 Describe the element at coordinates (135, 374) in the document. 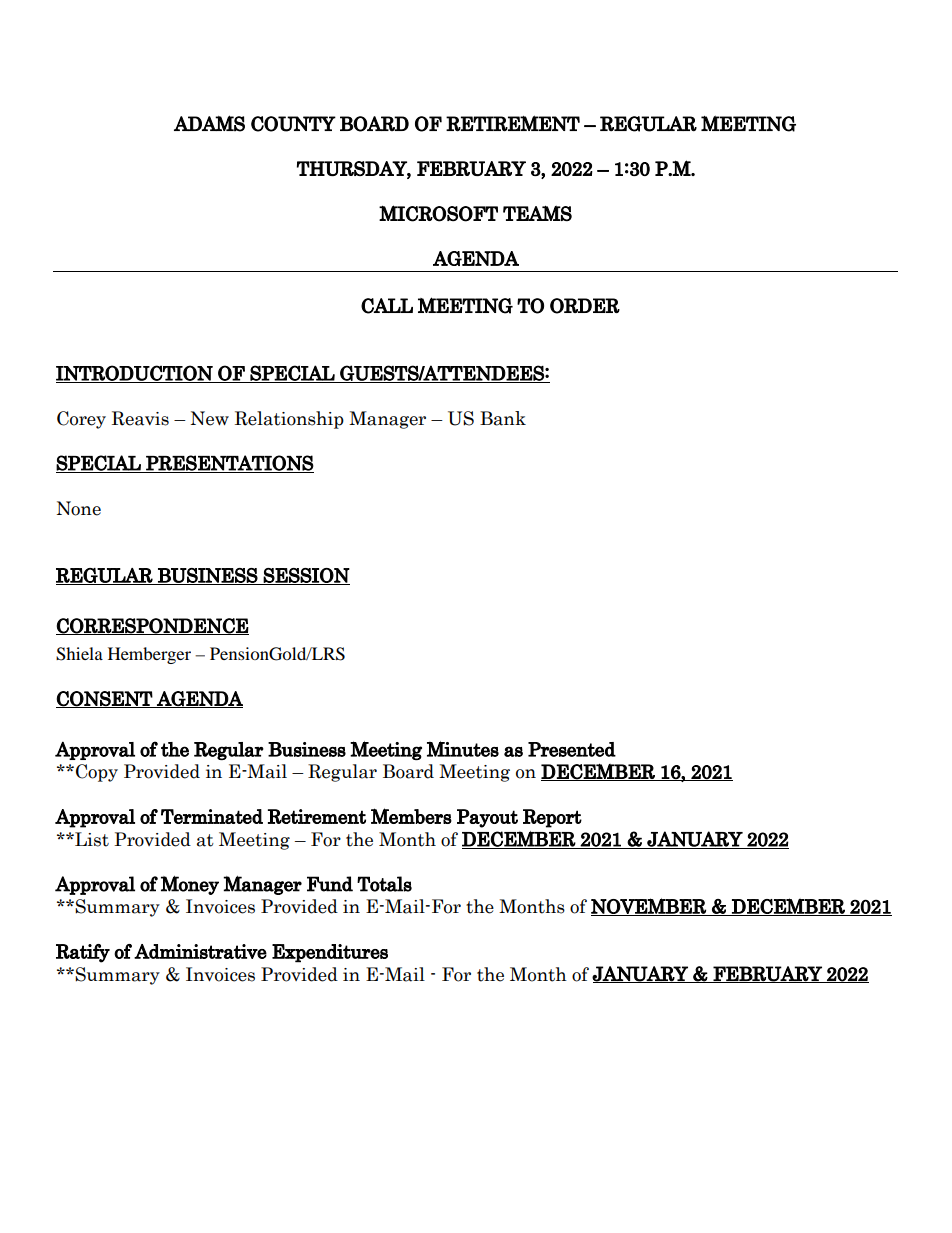

I see `INTRODUCTION` at that location.
